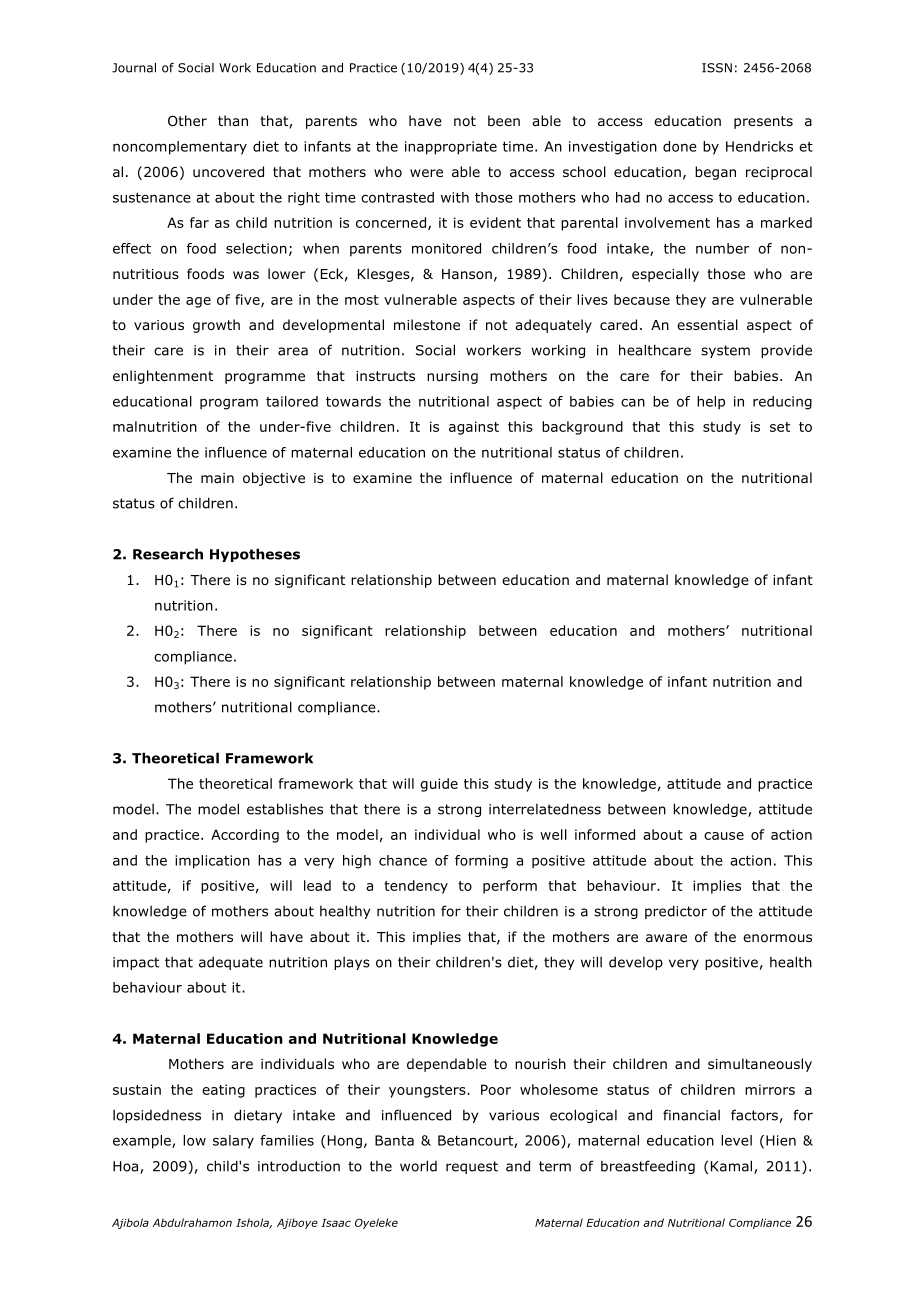 The image size is (924, 1308). Describe the element at coordinates (717, 68) in the screenshot. I see `ISSN` at that location.
